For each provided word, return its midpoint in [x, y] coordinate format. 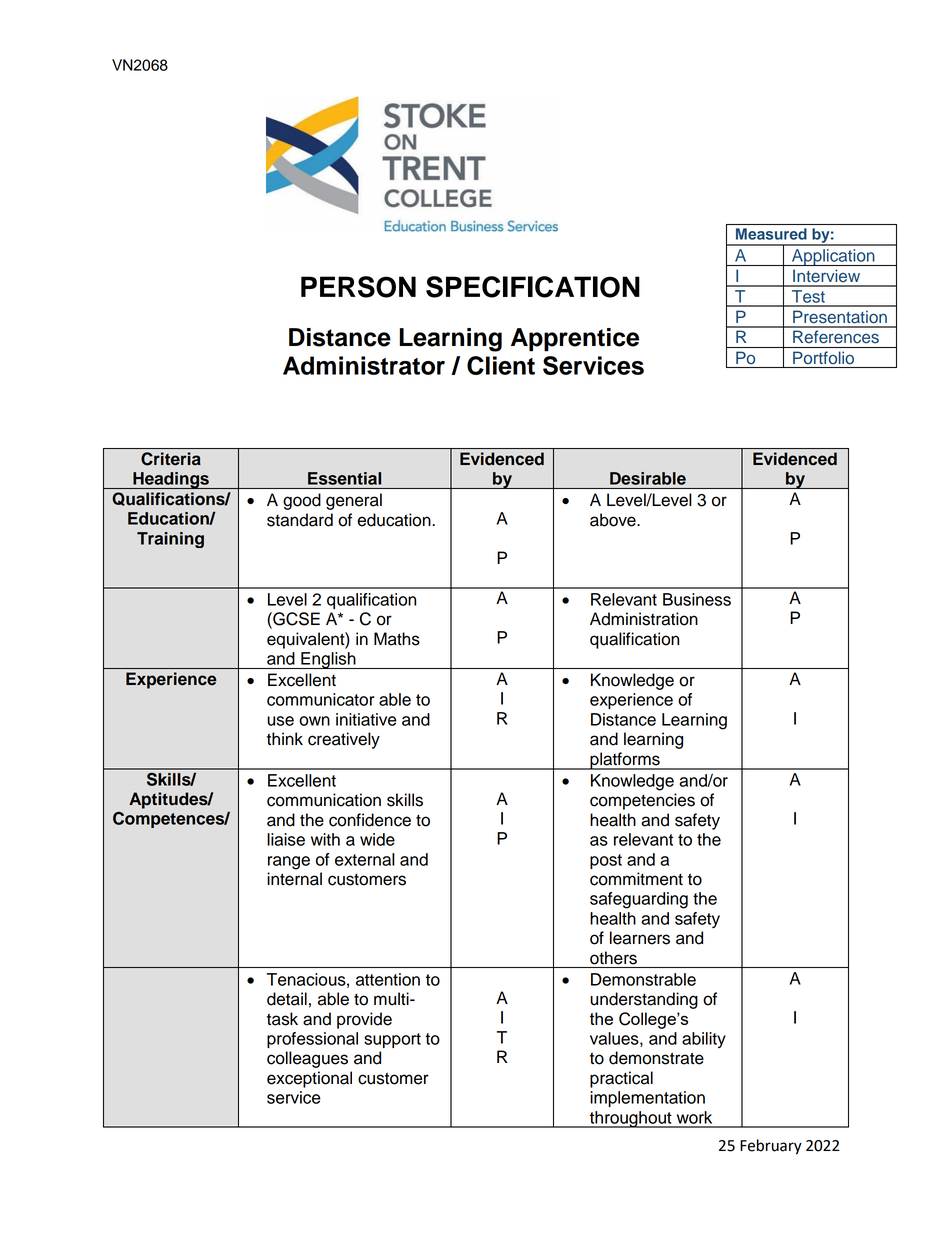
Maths [397, 639]
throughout [631, 1119]
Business [697, 599]
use [280, 721]
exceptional [309, 1079]
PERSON [358, 287]
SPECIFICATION [533, 287]
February [771, 1147]
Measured [771, 234]
